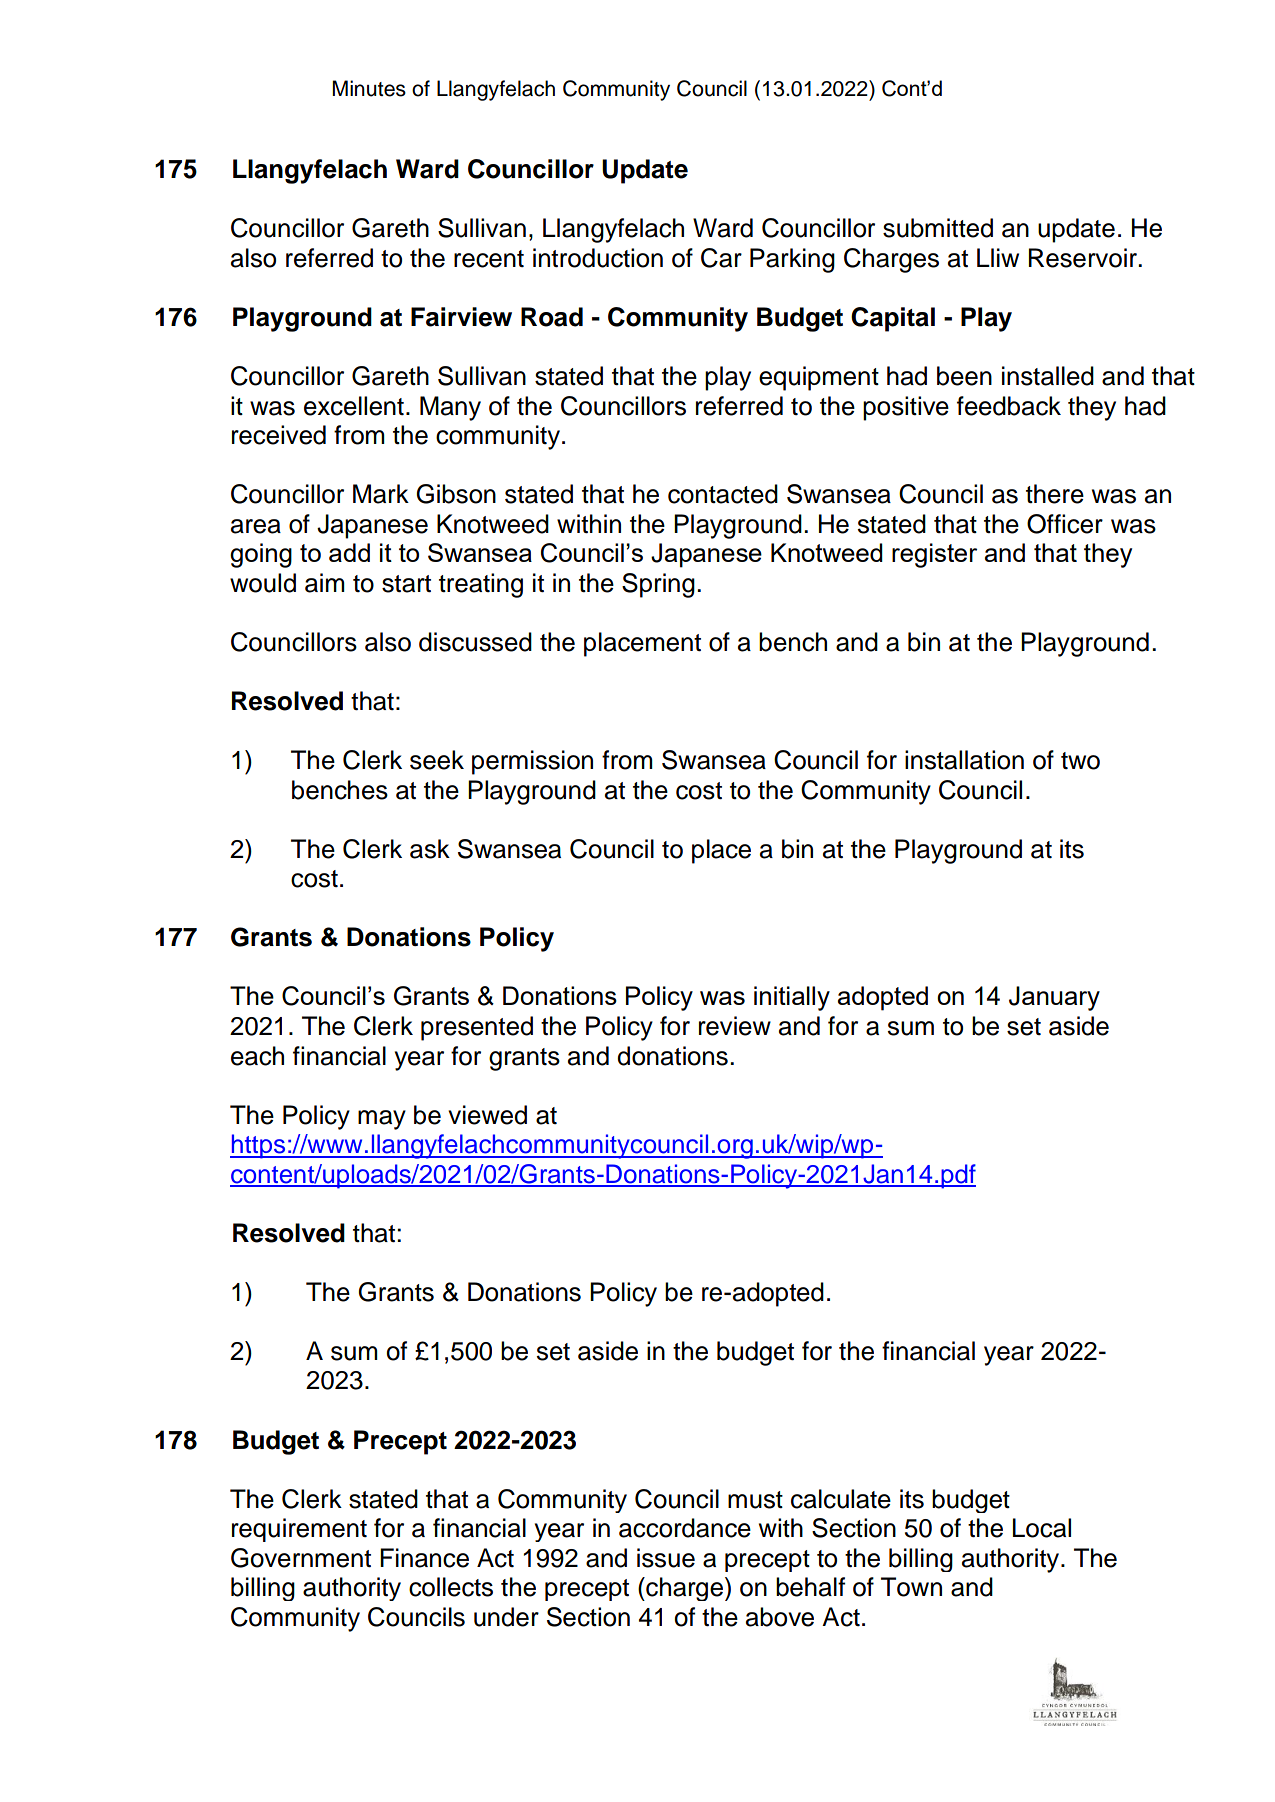 This page has height=1802, width=1275. What do you see at coordinates (369, 88) in the page?
I see `Minutes` at bounding box center [369, 88].
